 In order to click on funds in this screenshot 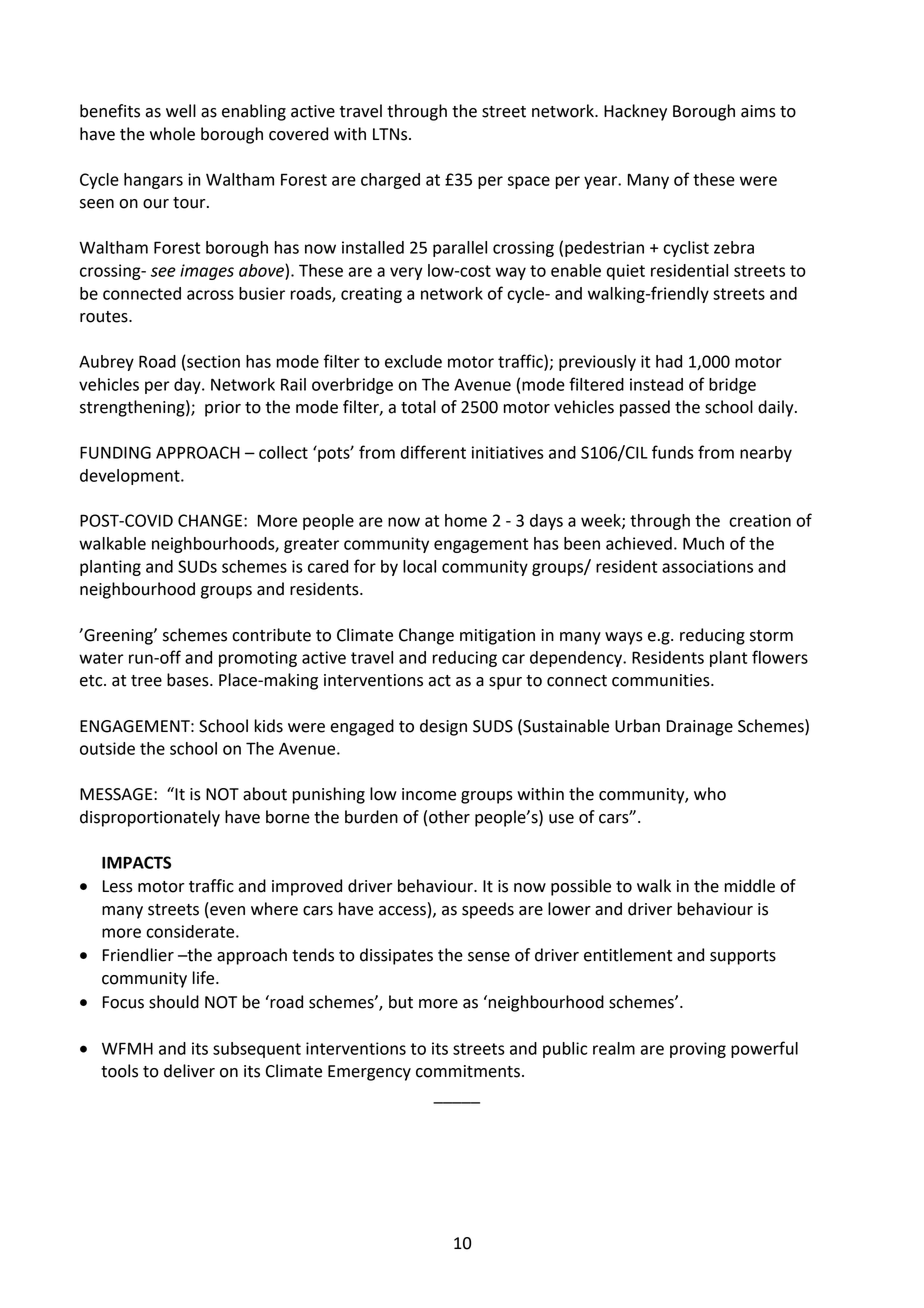, I will do `click(673, 452)`.
